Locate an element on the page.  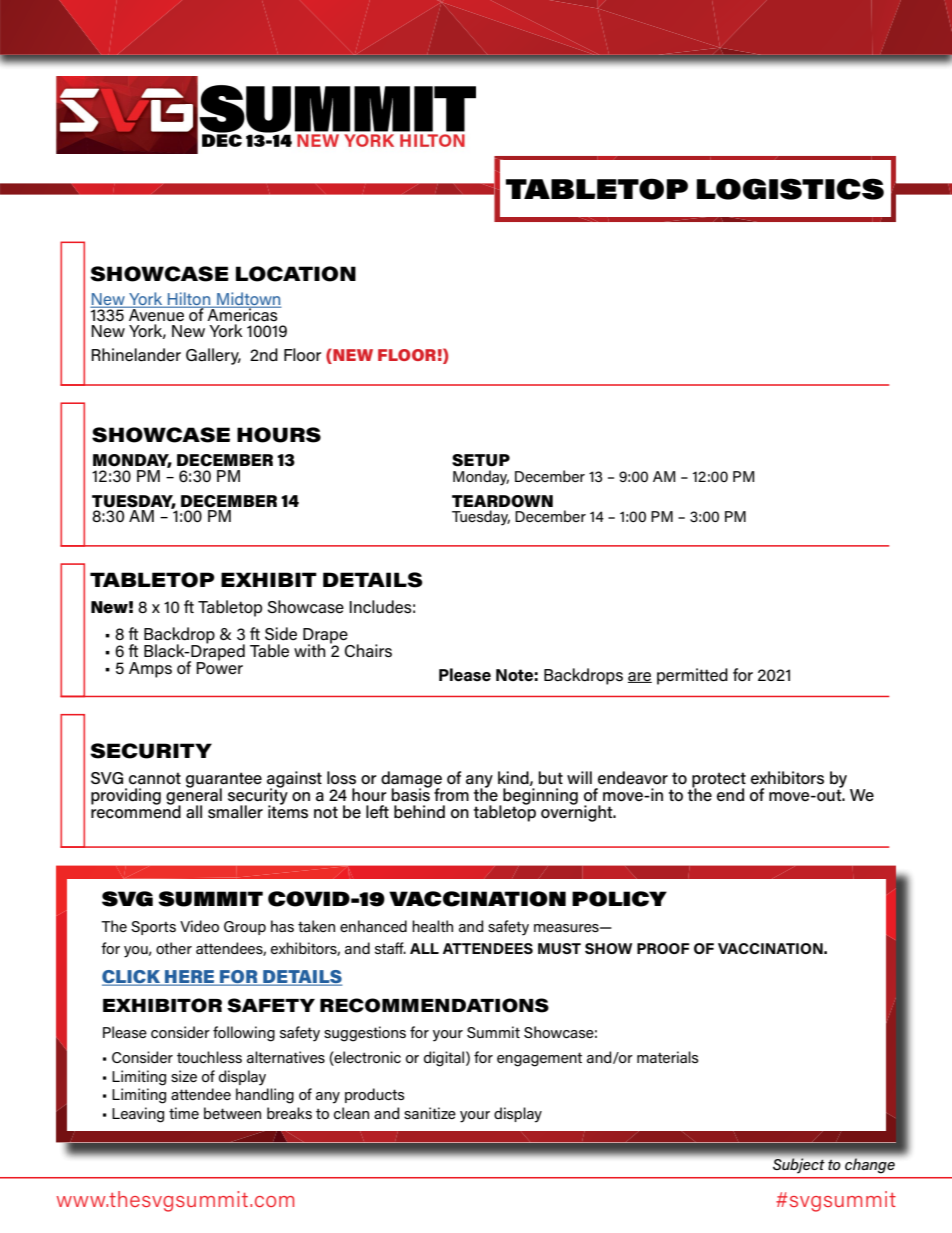
TEARDOWN is located at coordinates (502, 501).
